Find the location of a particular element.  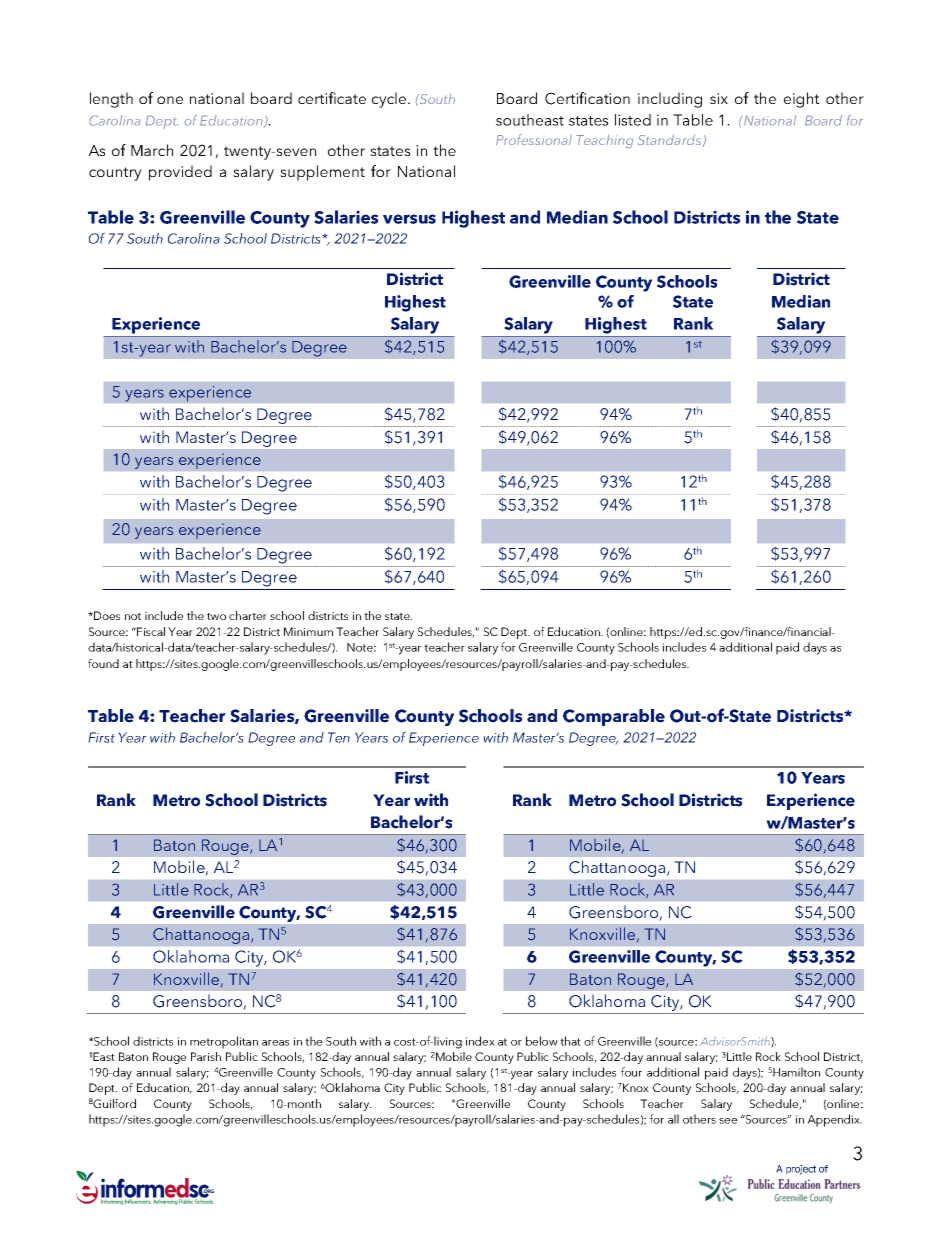

index is located at coordinates (480, 1041).
